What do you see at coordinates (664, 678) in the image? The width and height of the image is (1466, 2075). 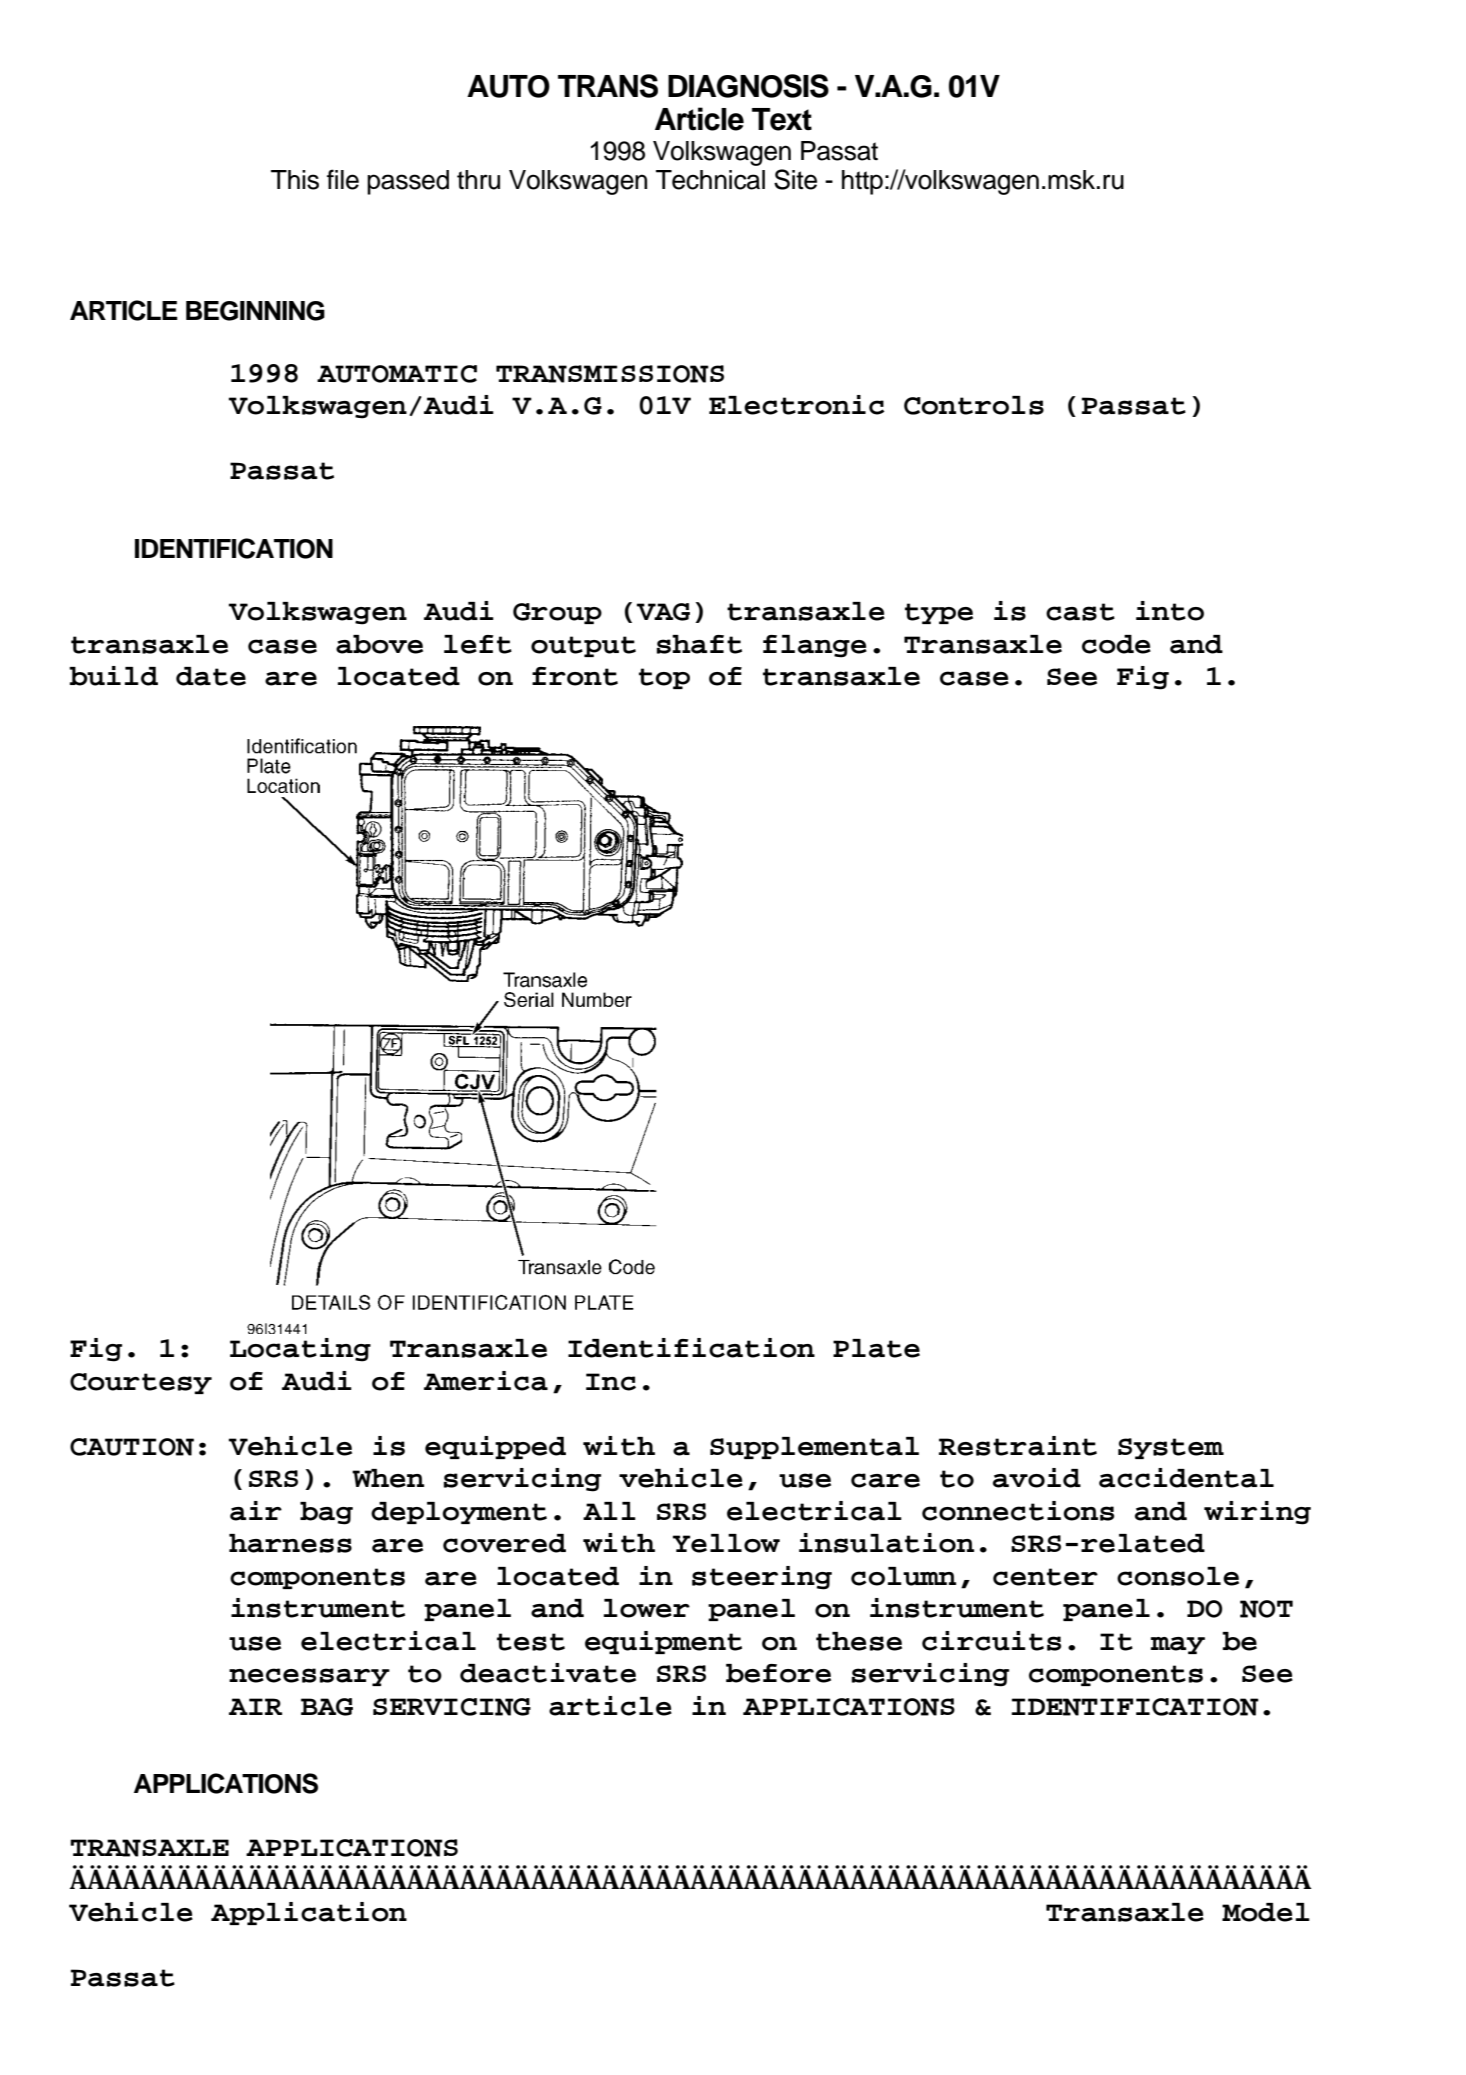 I see `top` at bounding box center [664, 678].
